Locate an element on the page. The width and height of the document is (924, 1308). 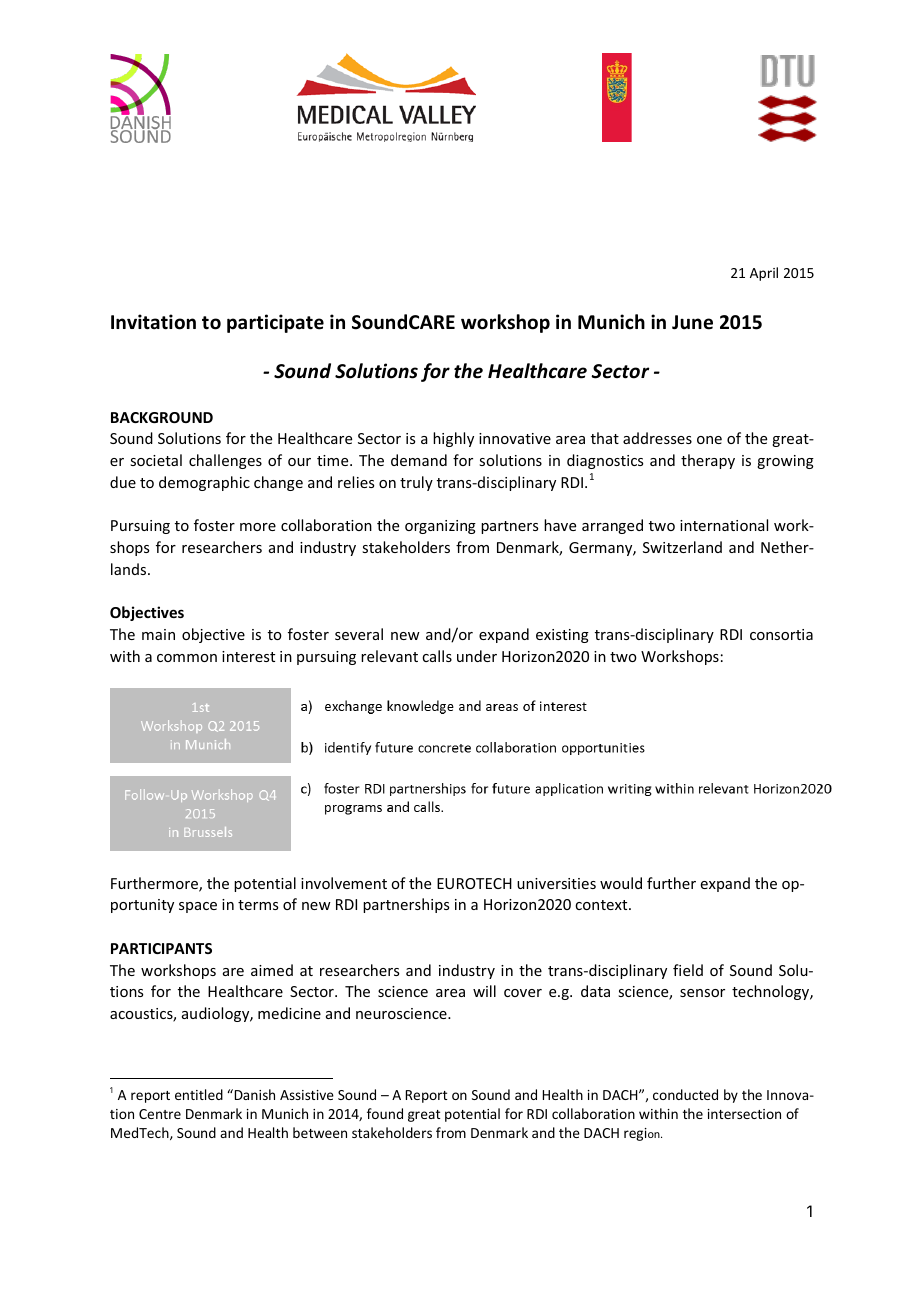
participate is located at coordinates (275, 323).
